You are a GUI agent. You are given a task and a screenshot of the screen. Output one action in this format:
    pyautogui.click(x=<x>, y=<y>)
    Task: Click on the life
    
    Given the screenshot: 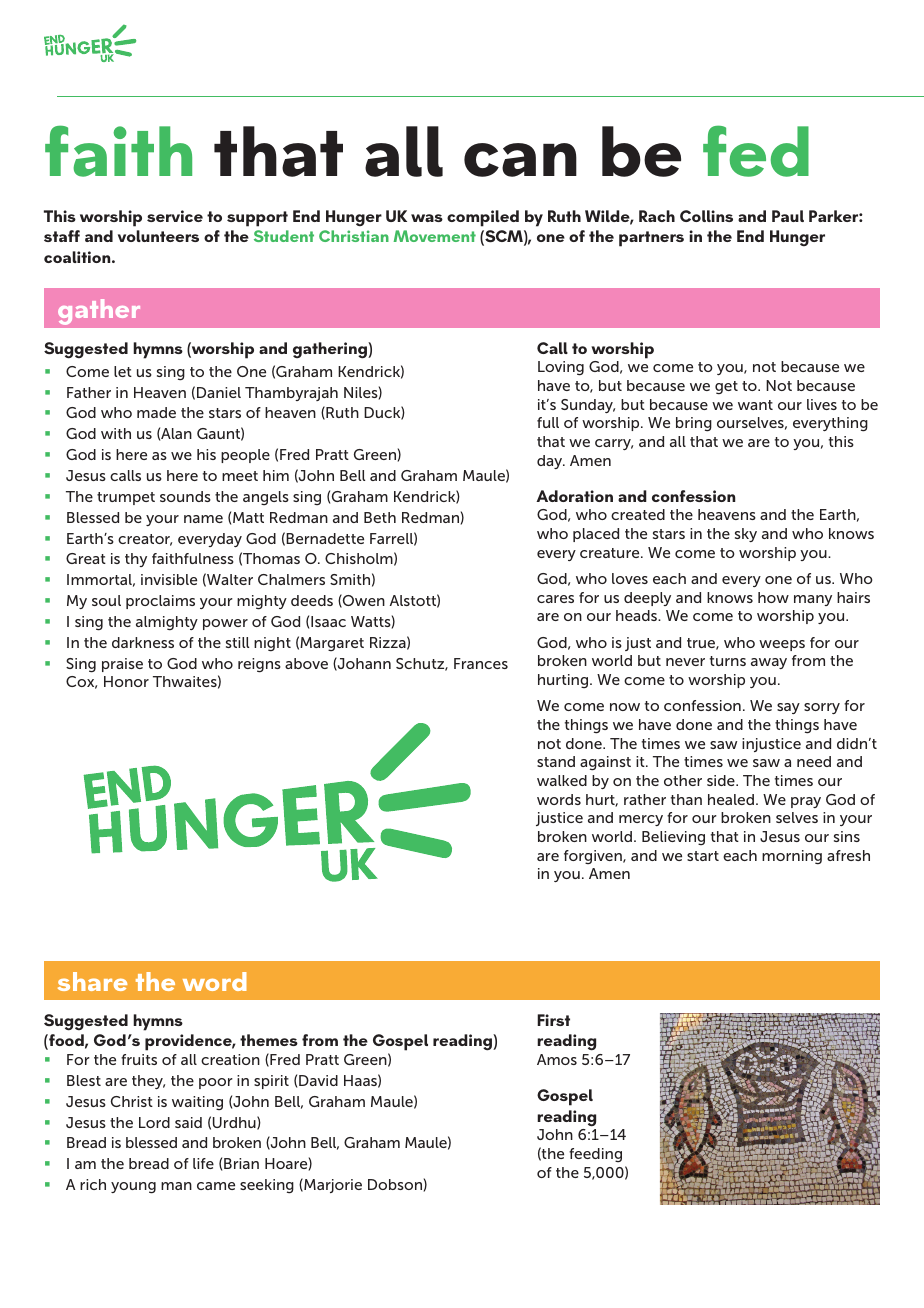 What is the action you would take?
    pyautogui.click(x=203, y=1163)
